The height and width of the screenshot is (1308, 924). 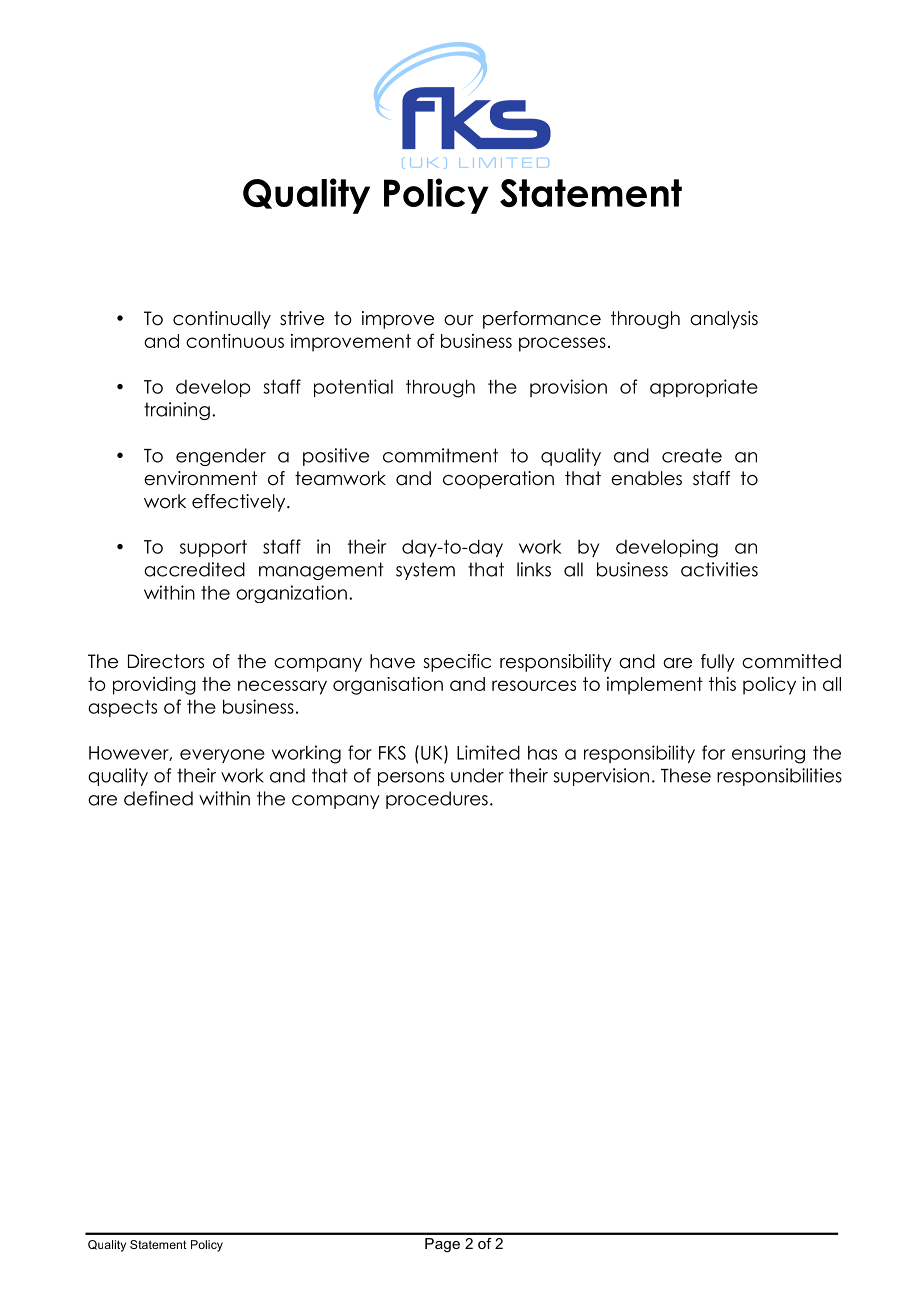 I want to click on analysis, so click(x=724, y=320).
